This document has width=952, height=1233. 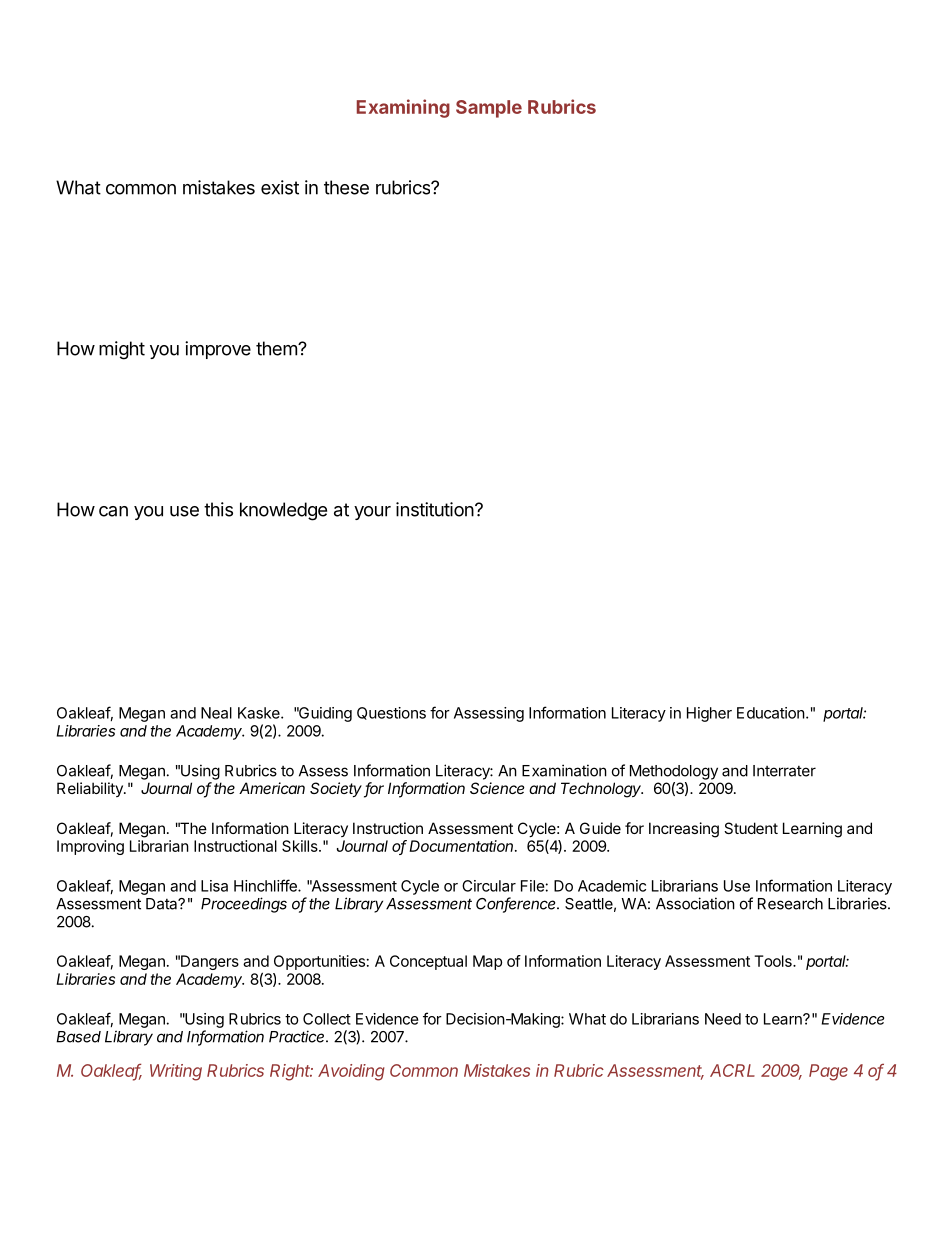 What do you see at coordinates (78, 1037) in the document?
I see `Based` at bounding box center [78, 1037].
